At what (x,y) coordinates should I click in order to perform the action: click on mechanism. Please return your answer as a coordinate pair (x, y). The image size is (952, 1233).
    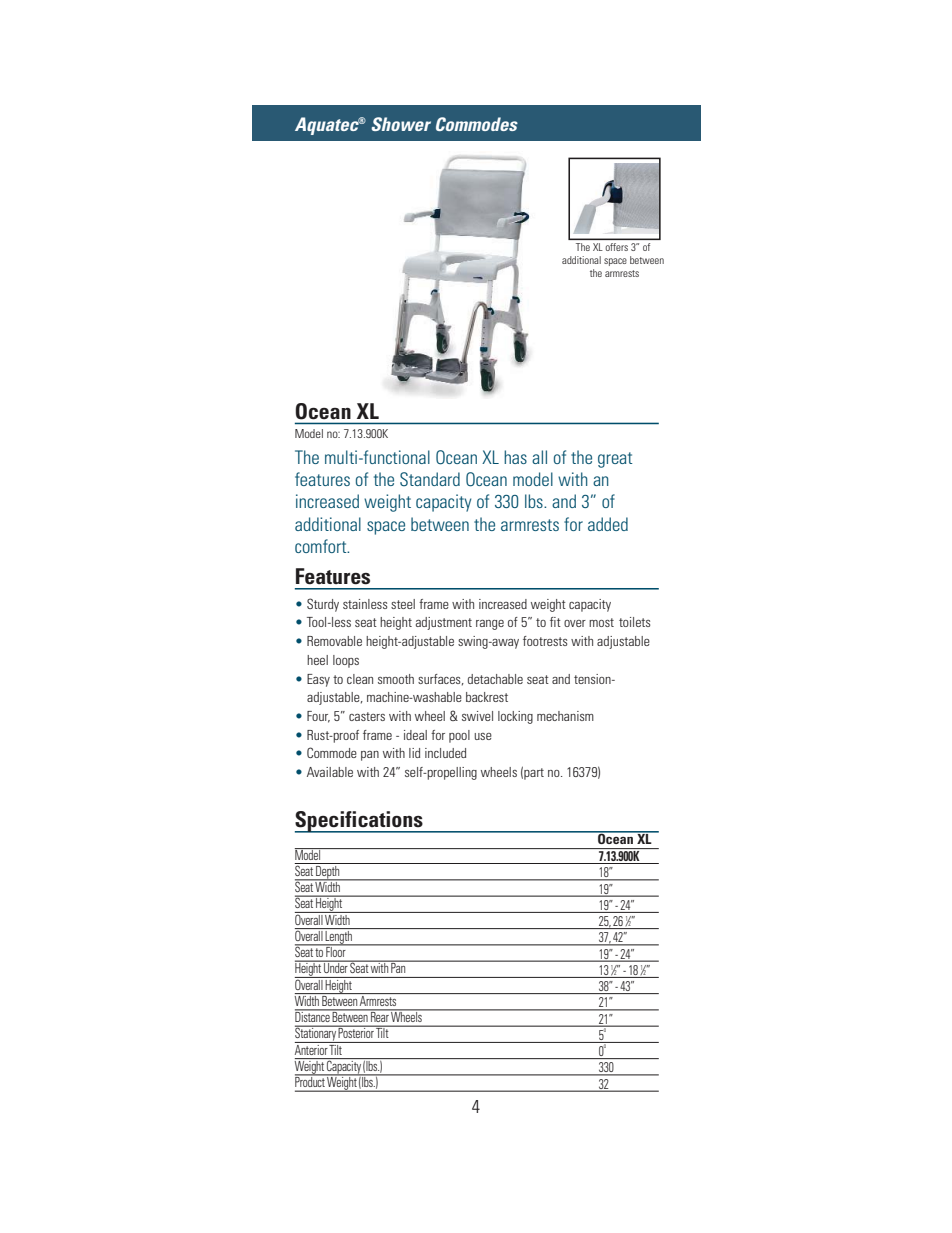
    Looking at the image, I should click on (565, 716).
